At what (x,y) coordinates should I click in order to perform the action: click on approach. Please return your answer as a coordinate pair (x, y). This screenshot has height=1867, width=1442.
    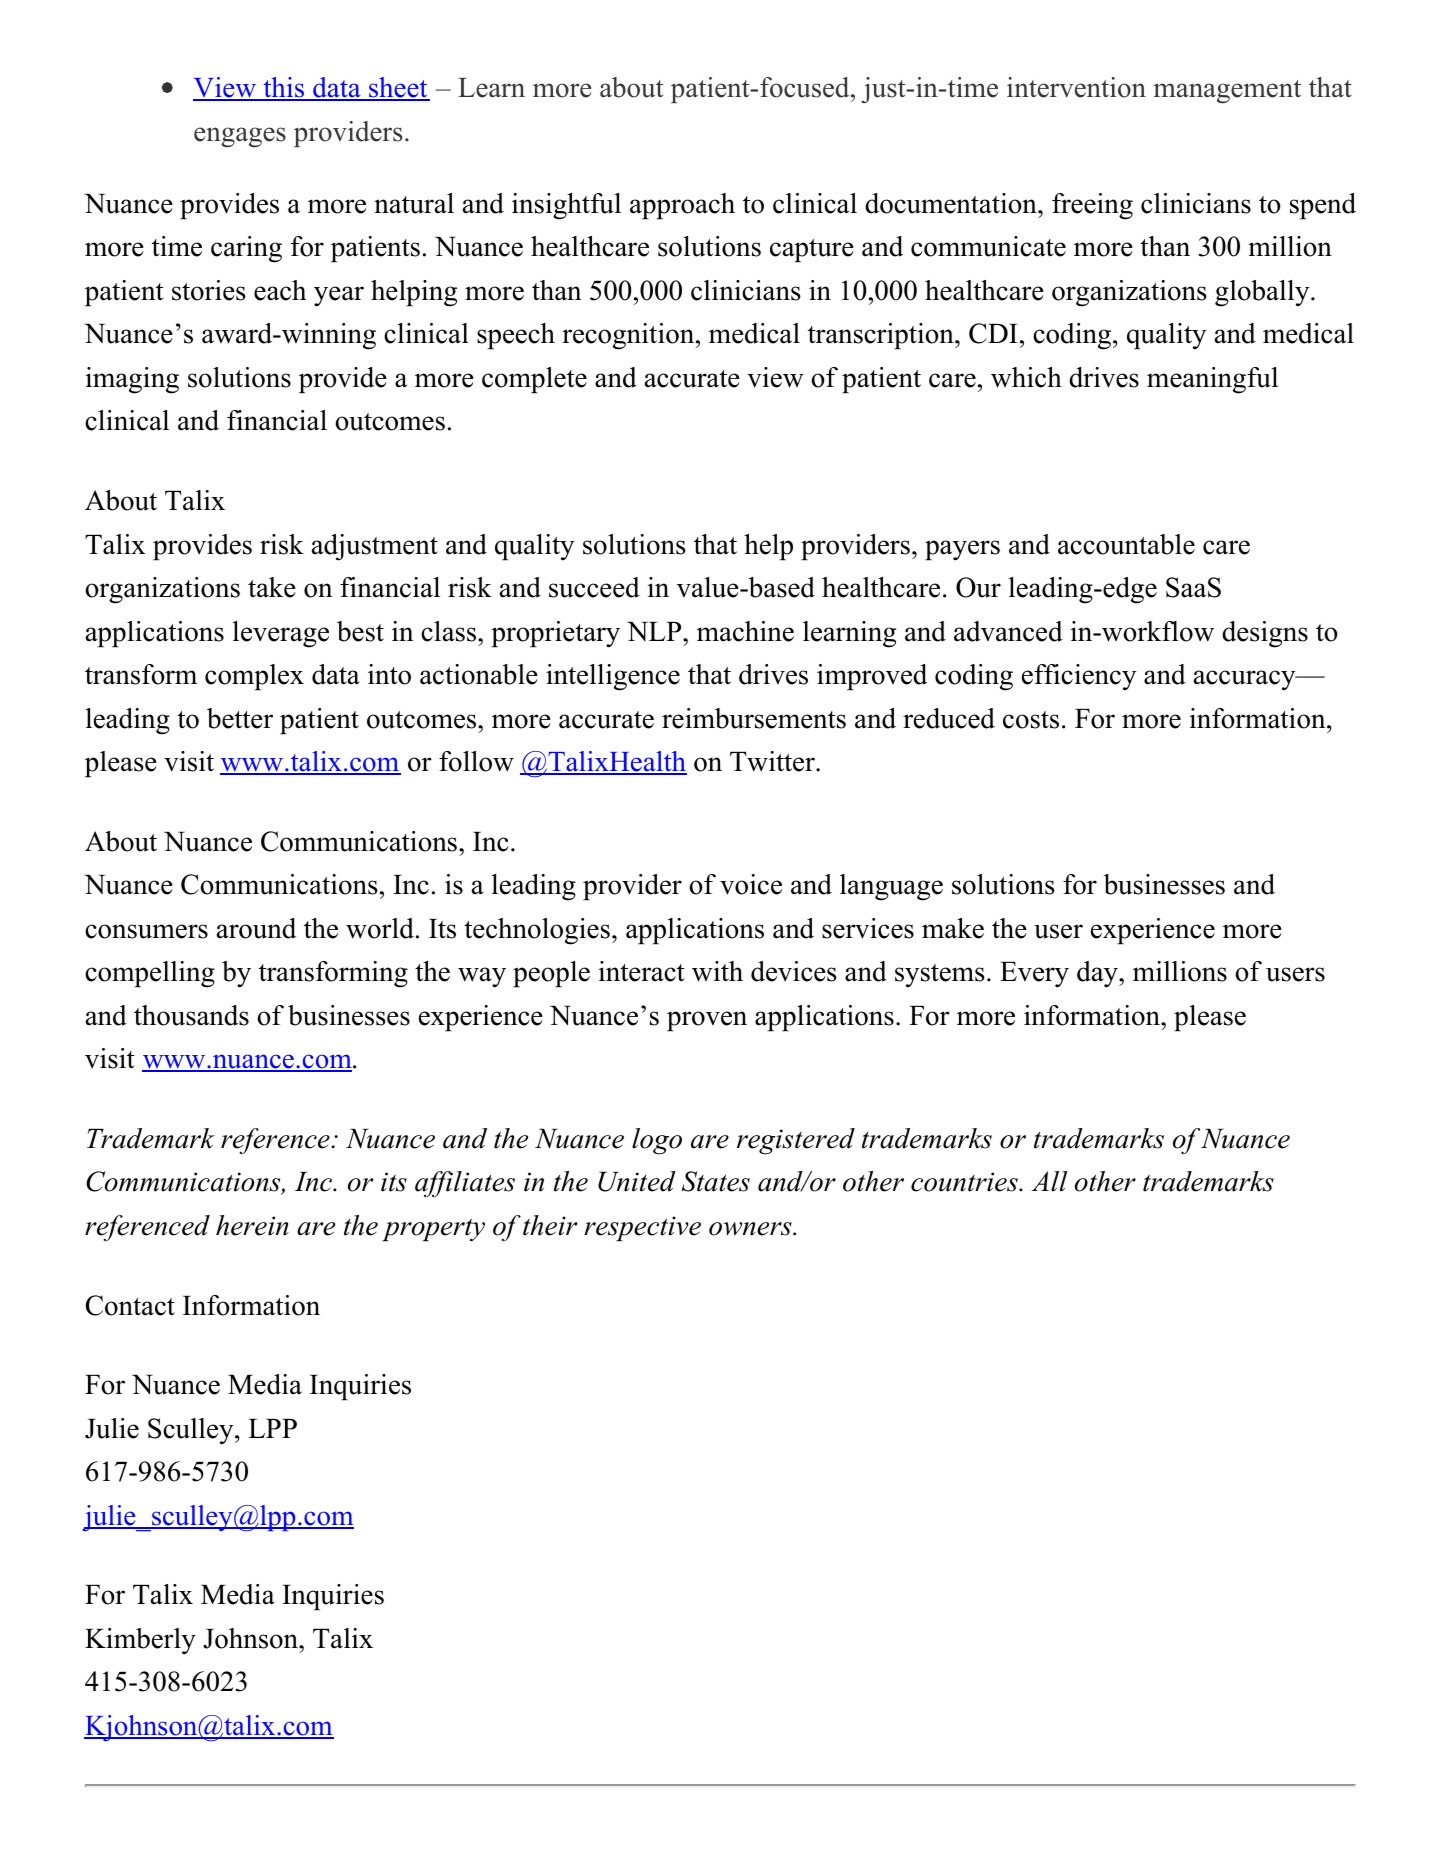
    Looking at the image, I should click on (682, 206).
